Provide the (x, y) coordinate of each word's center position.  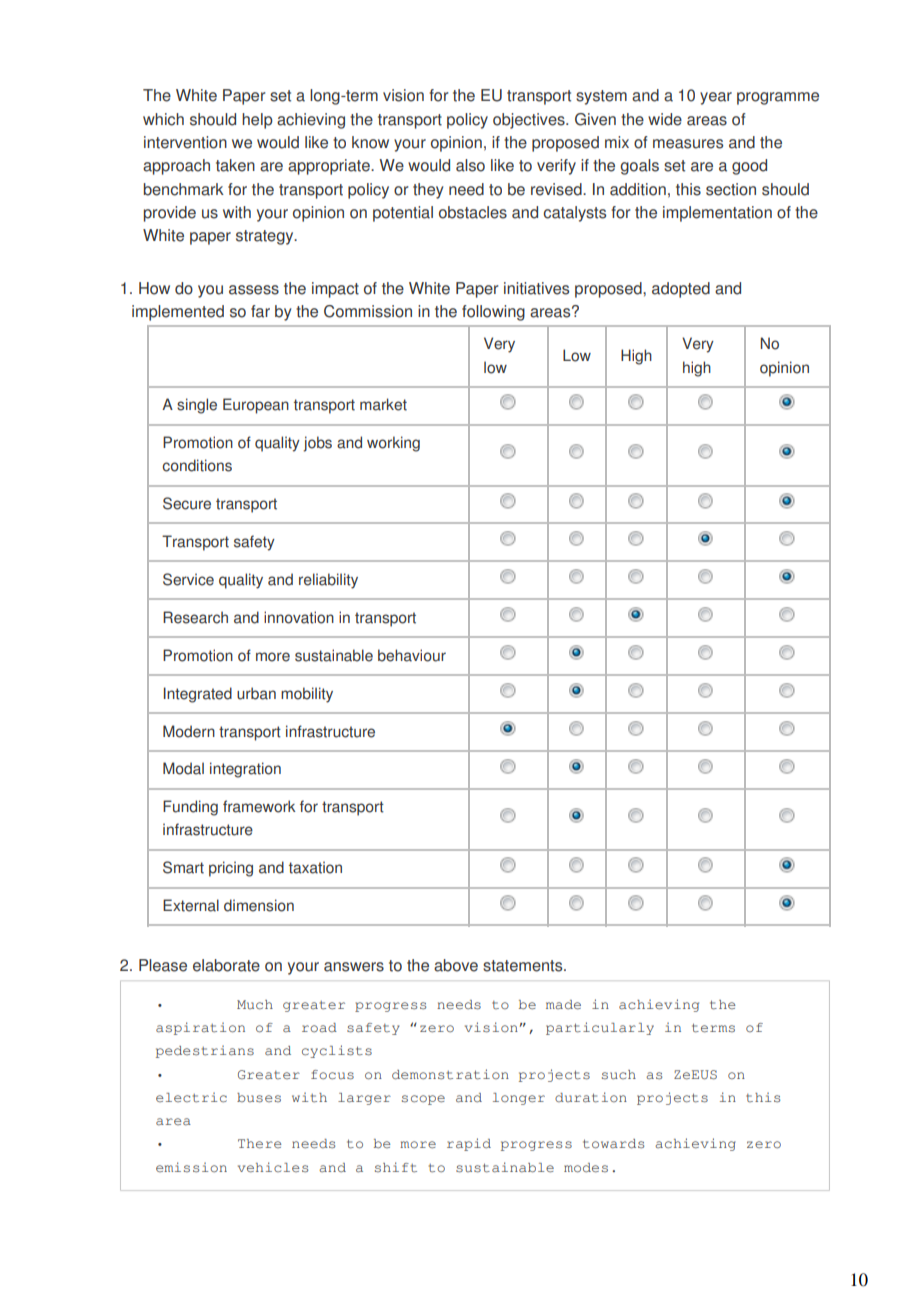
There (260, 1144)
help (257, 121)
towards (613, 1144)
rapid (469, 1144)
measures (688, 144)
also (470, 165)
